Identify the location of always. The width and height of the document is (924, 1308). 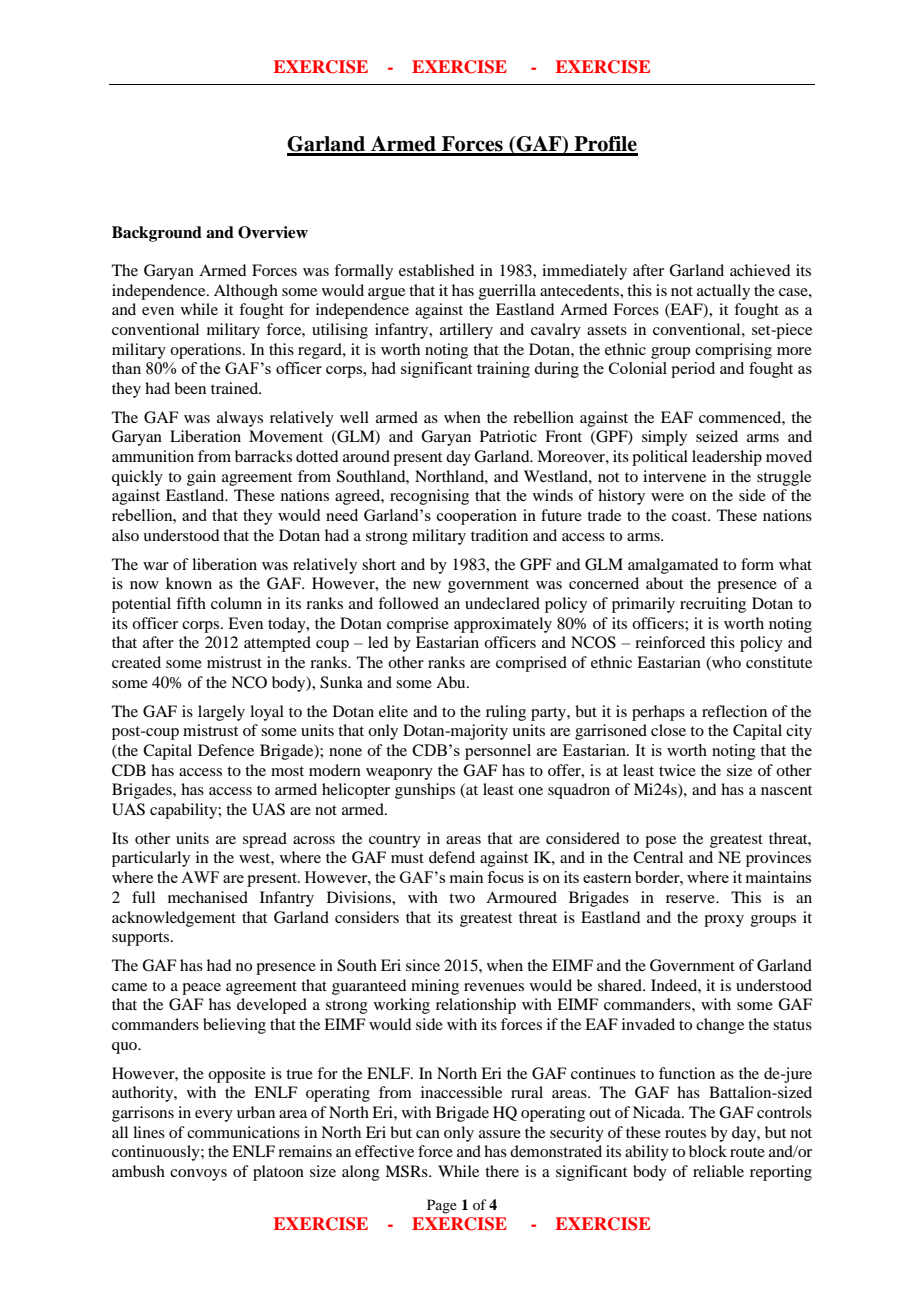
(240, 419).
